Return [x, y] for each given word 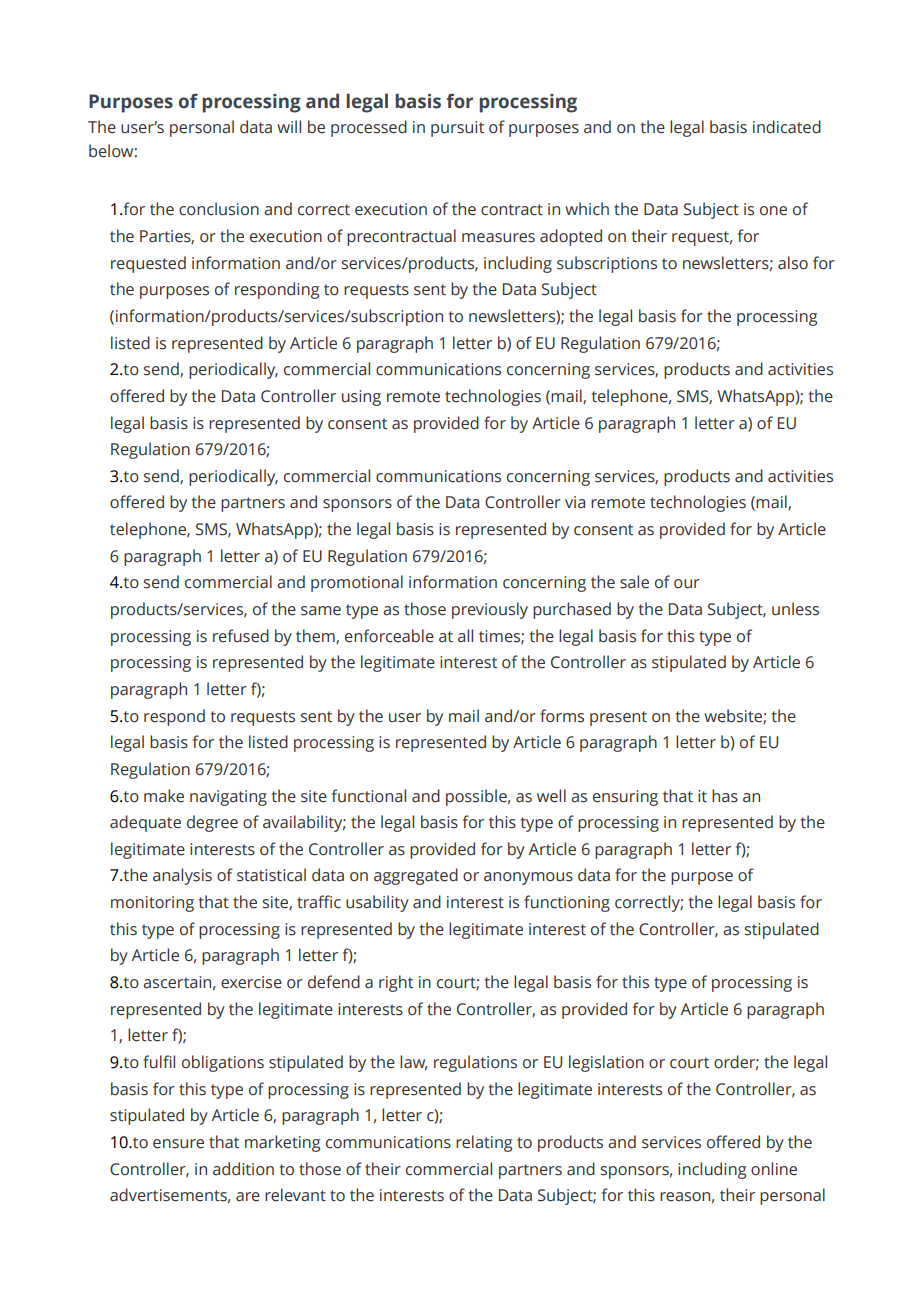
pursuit [457, 129]
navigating [228, 798]
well [551, 796]
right [396, 983]
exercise [251, 982]
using [361, 398]
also [793, 263]
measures [498, 238]
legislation [606, 1063]
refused [241, 636]
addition [243, 1169]
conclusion [219, 209]
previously [490, 610]
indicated [787, 127]
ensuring [625, 798]
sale [634, 582]
